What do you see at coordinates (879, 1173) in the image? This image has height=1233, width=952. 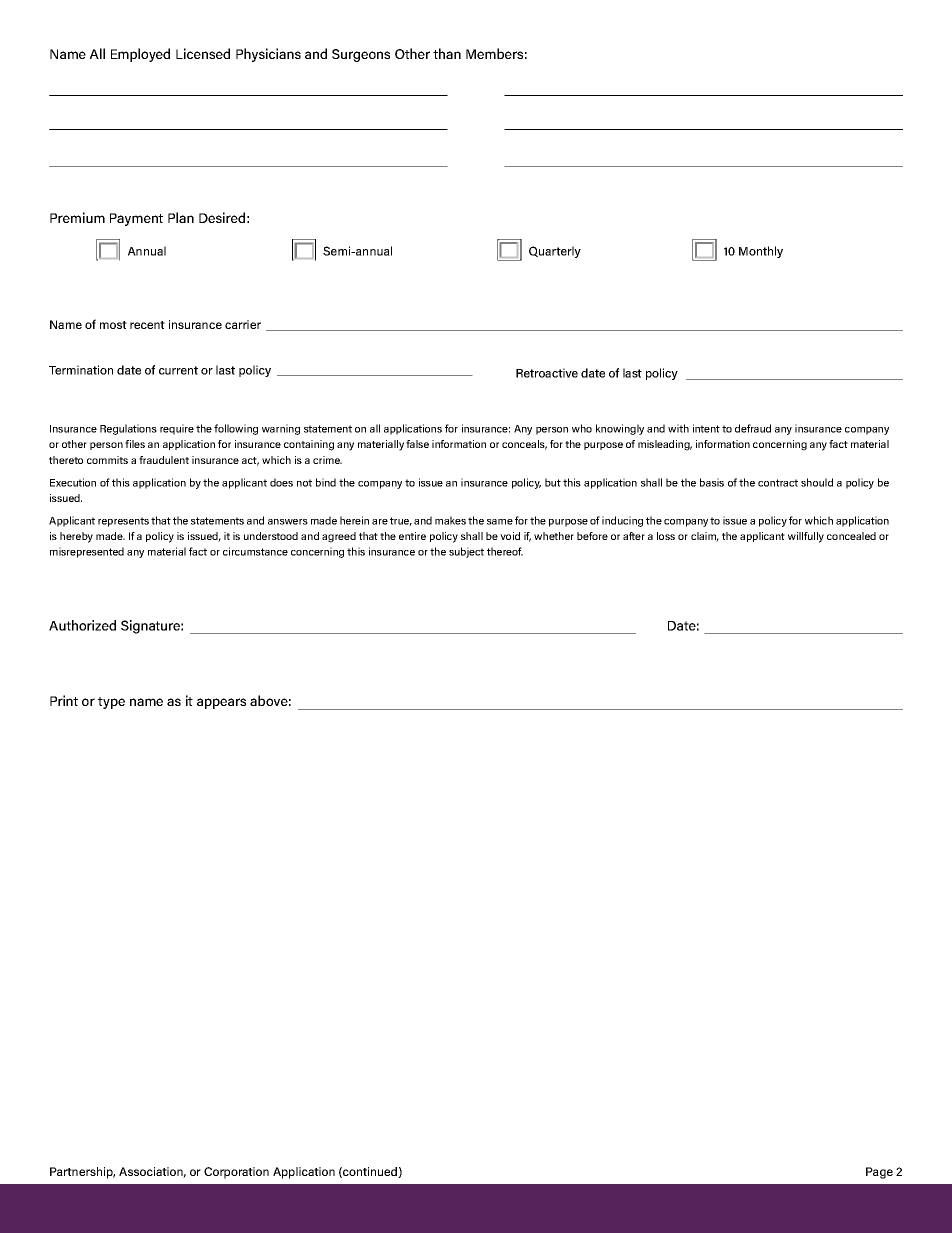 I see `Page` at bounding box center [879, 1173].
